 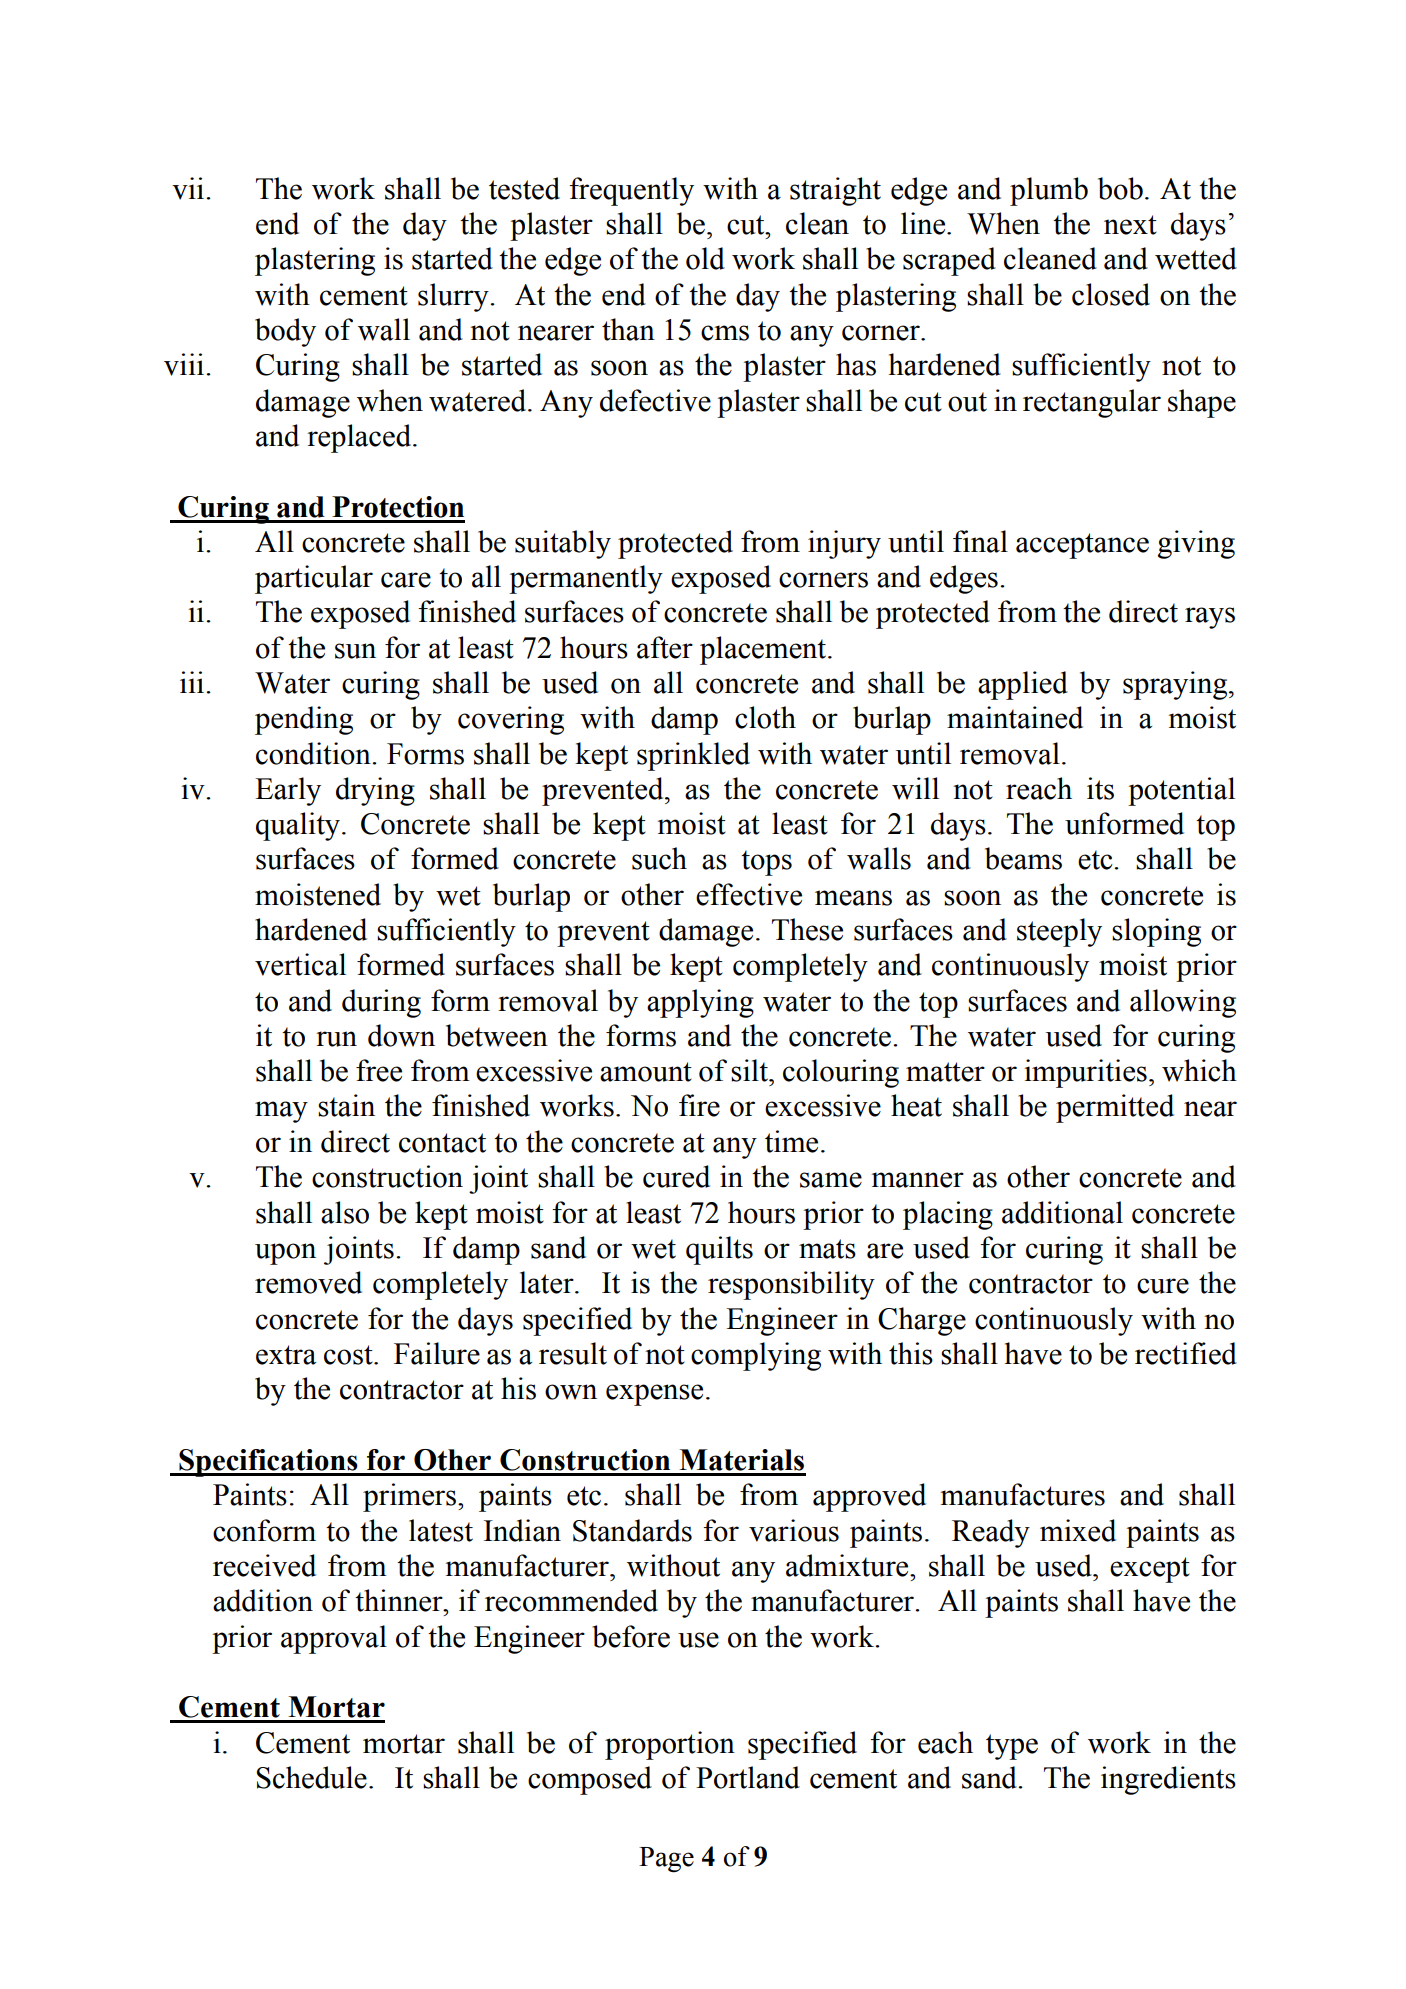 What do you see at coordinates (1130, 225) in the screenshot?
I see `next` at bounding box center [1130, 225].
